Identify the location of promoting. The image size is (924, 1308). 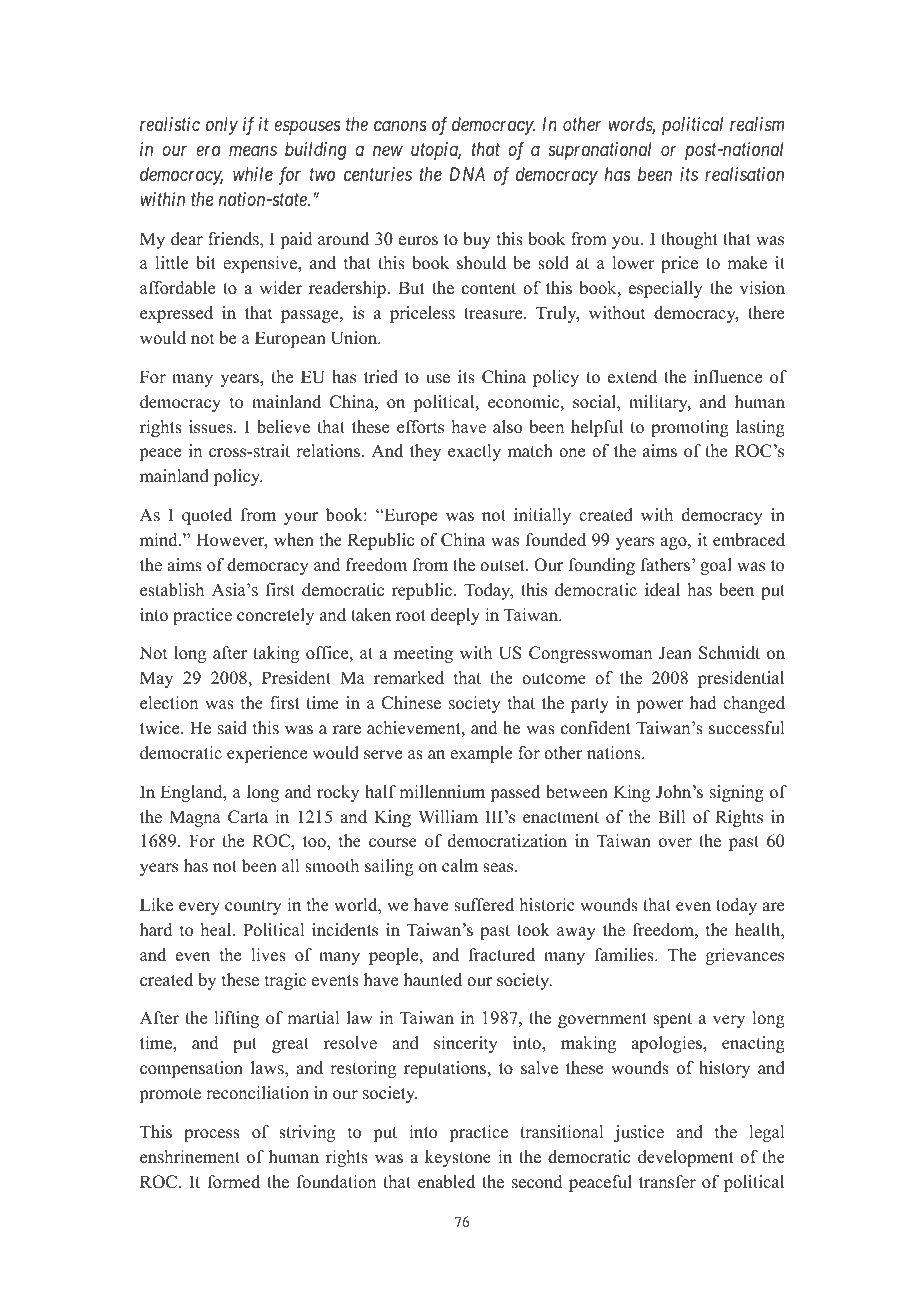
(690, 428).
